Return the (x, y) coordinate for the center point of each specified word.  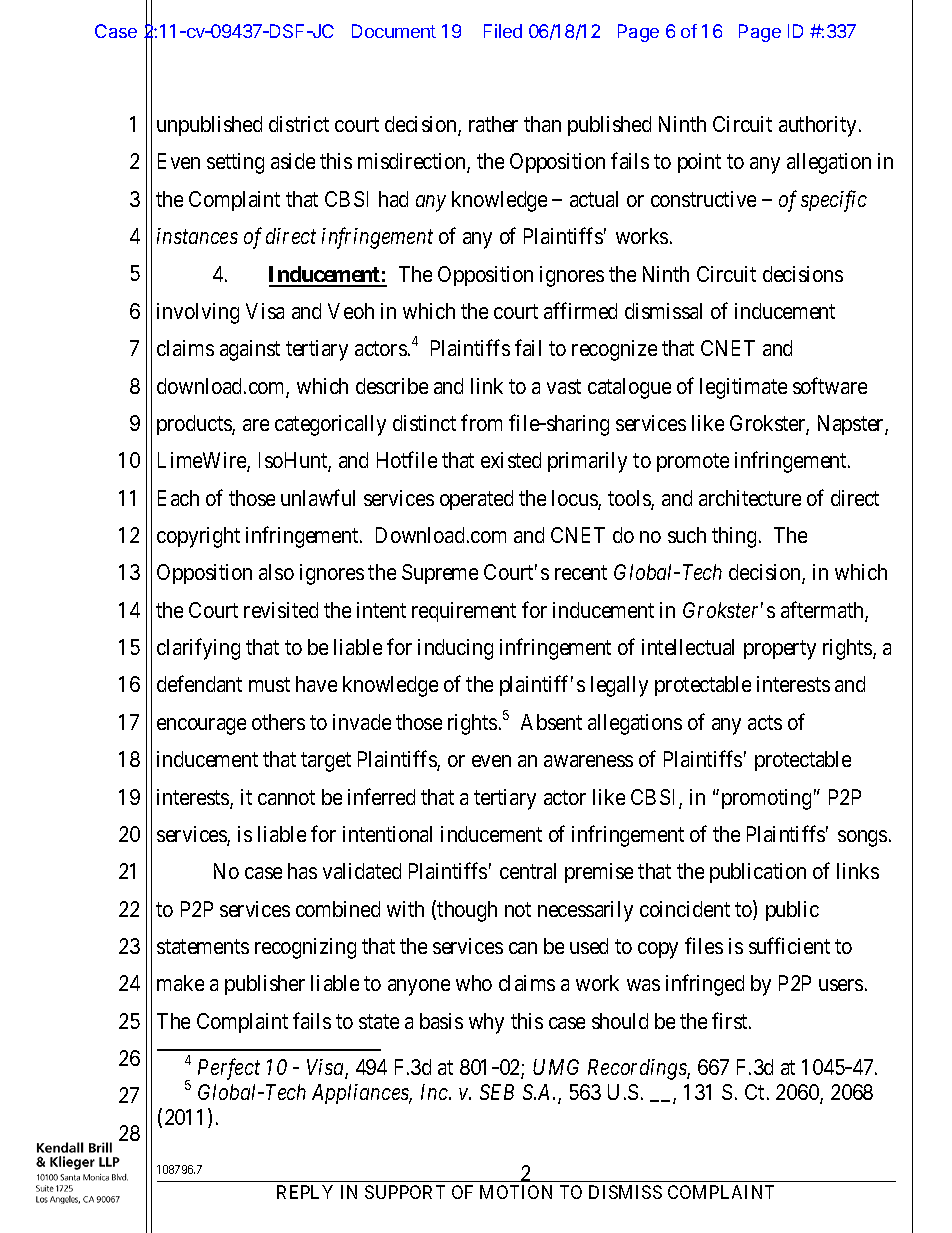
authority (817, 126)
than (542, 124)
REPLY (305, 1192)
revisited (281, 610)
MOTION (516, 1192)
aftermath (823, 611)
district (299, 124)
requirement (464, 612)
